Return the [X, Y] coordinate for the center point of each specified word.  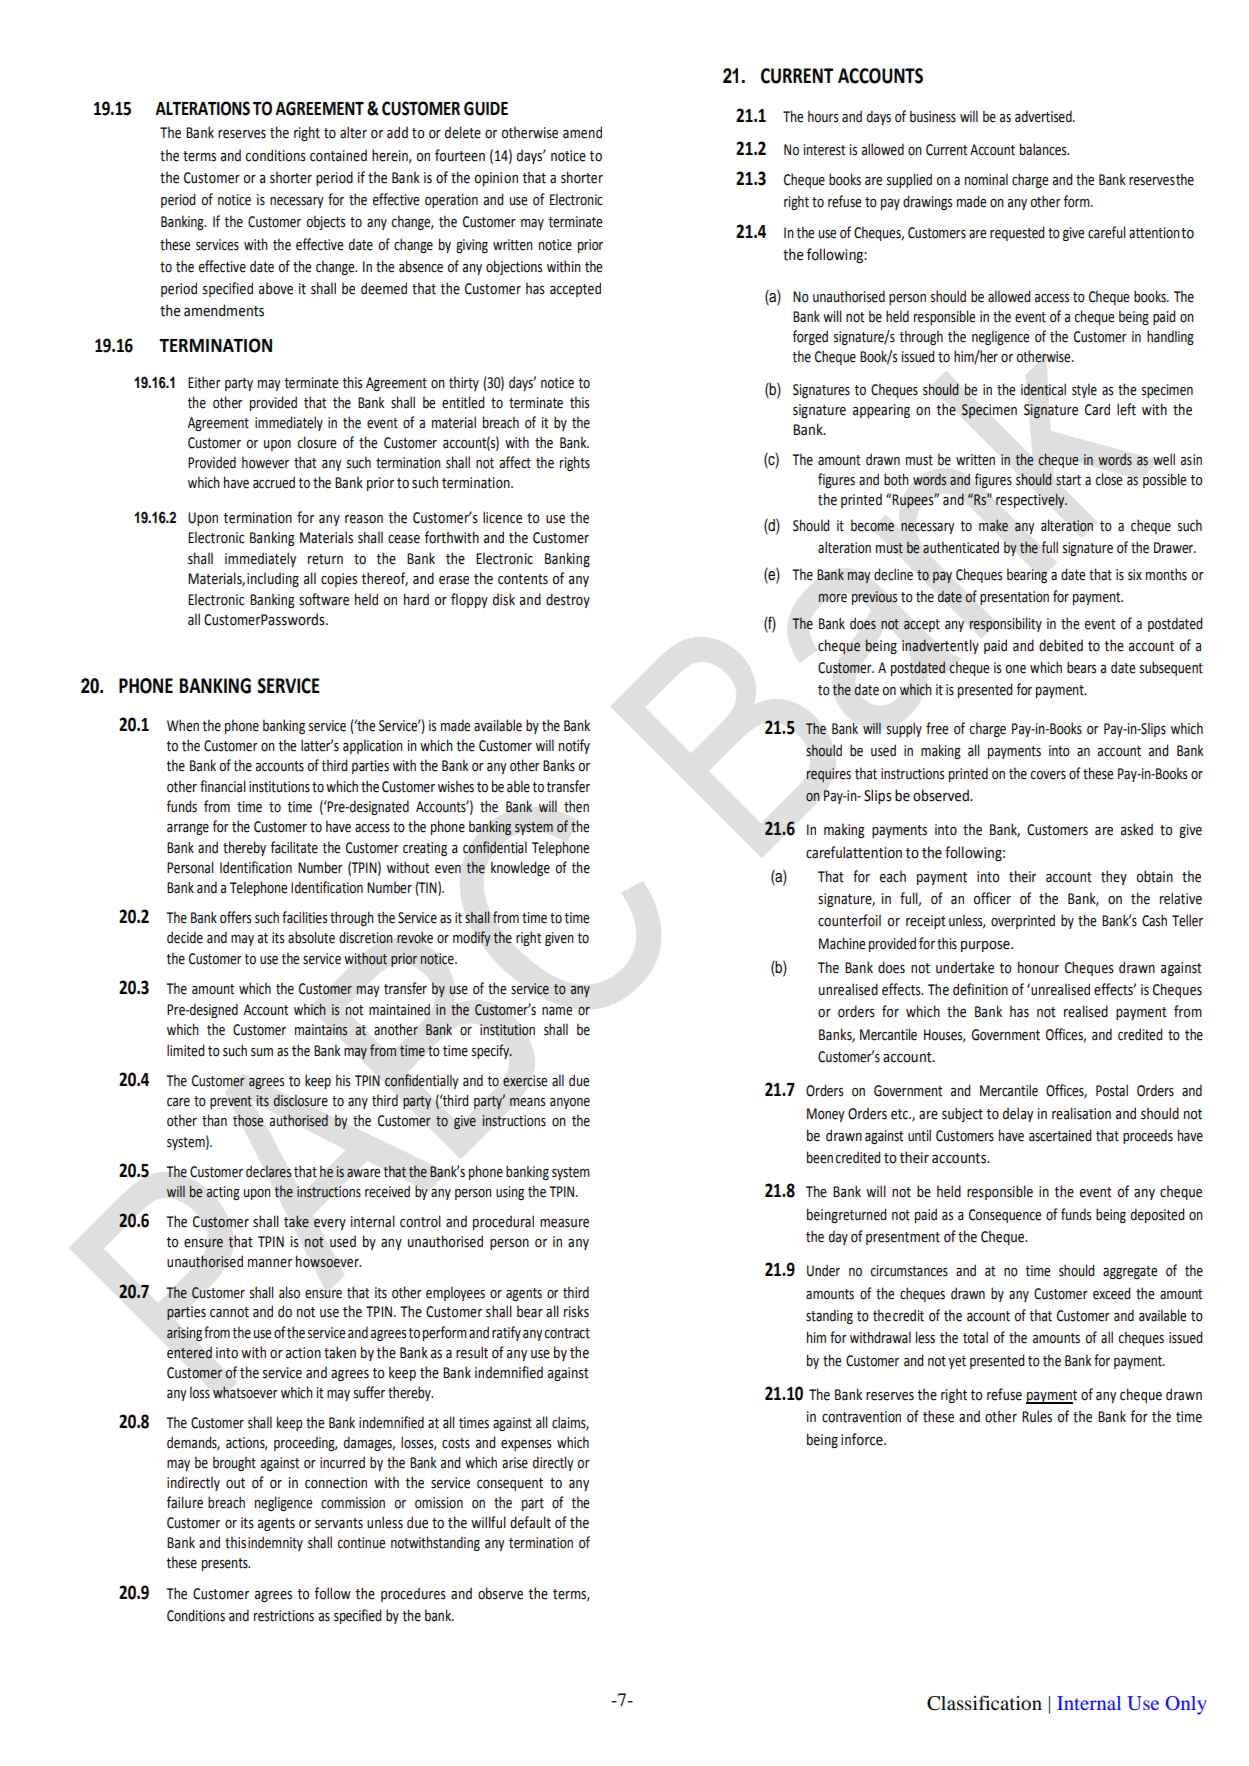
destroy [568, 600]
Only [1186, 1705]
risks [576, 1311]
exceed [1112, 1293]
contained [338, 155]
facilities [304, 917]
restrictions [284, 1616]
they [1114, 877]
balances [1044, 149]
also [289, 1292]
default [530, 1522]
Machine [842, 943]
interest [824, 150]
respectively [1031, 501]
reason [364, 519]
